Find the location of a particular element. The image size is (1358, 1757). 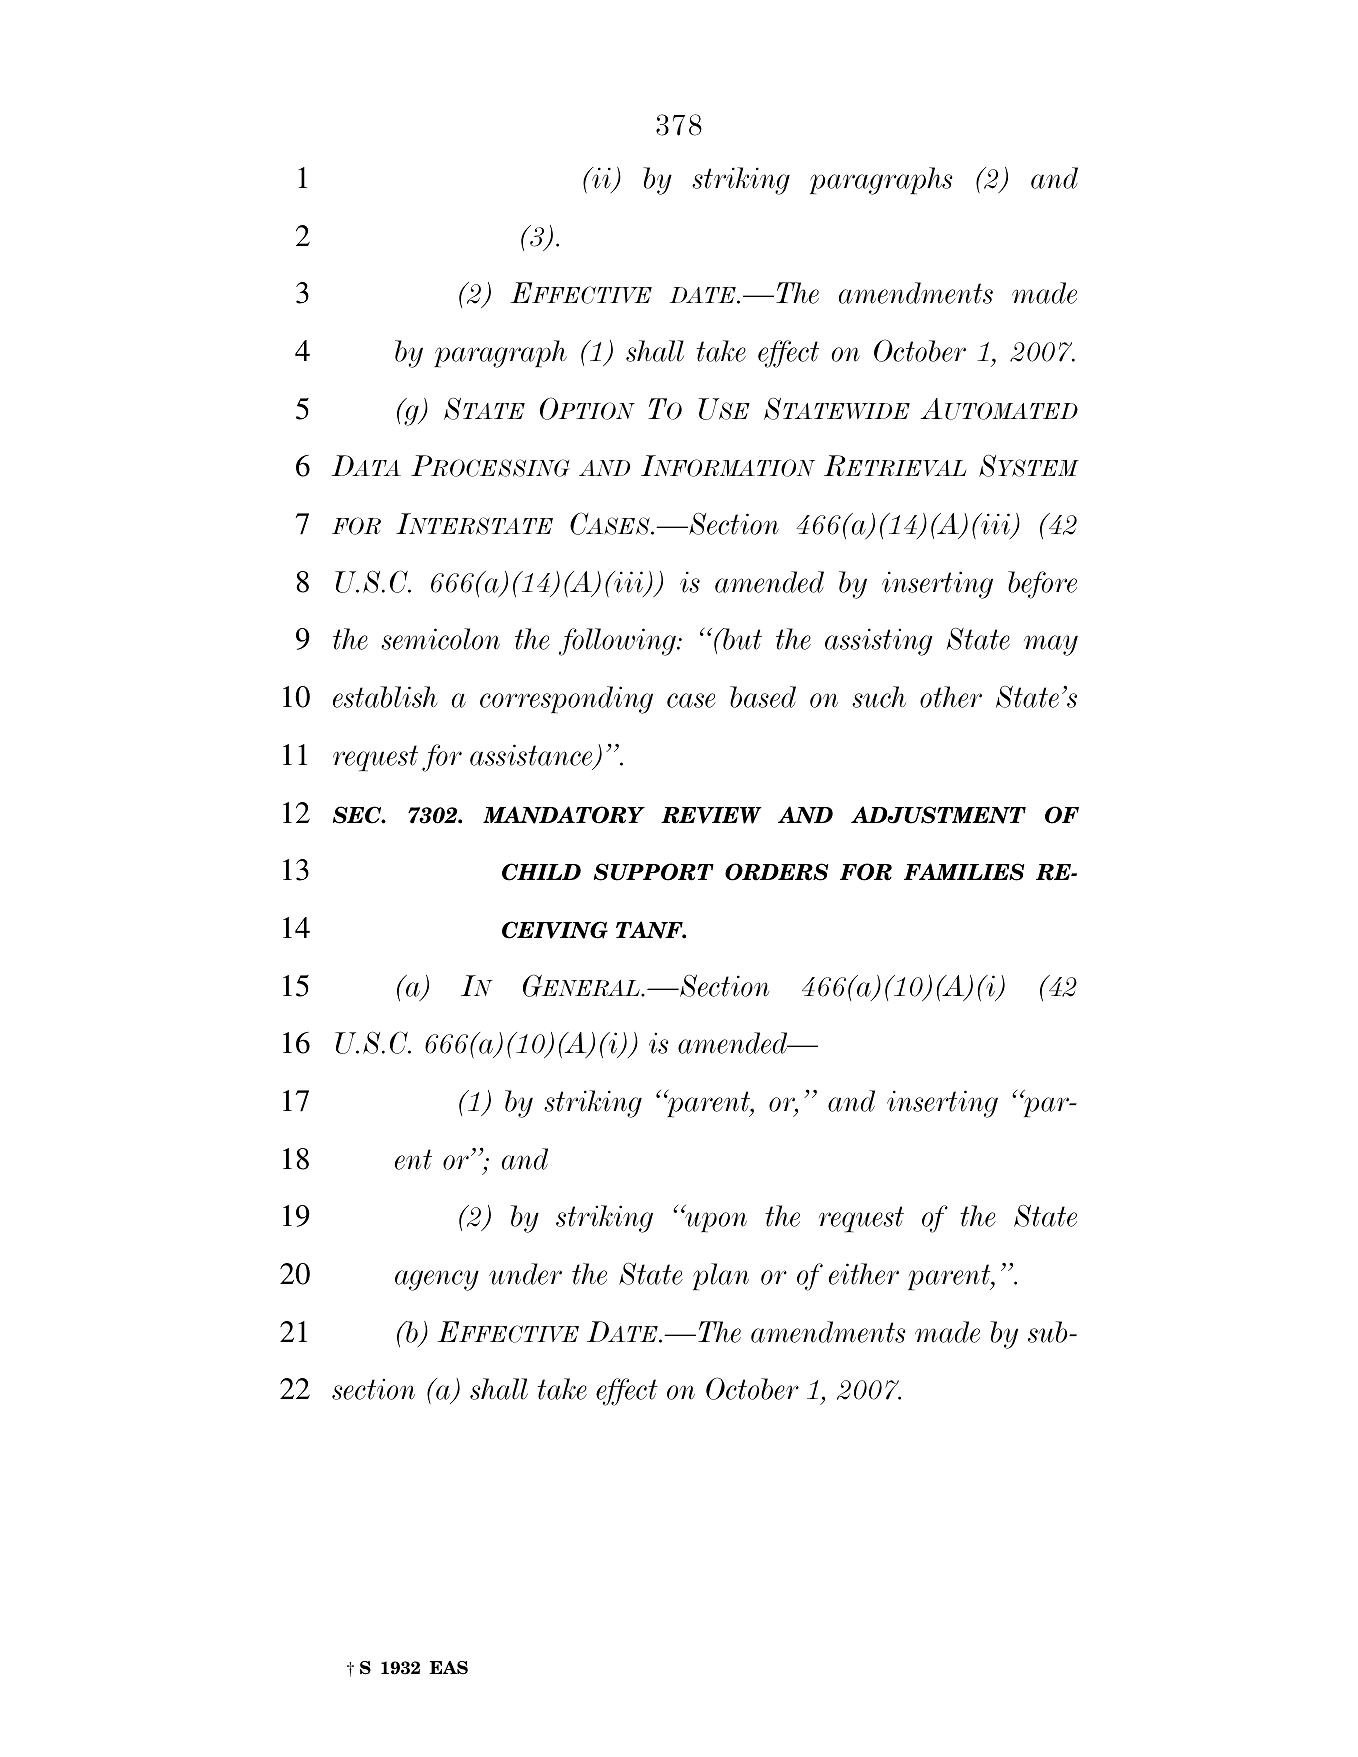

either is located at coordinates (864, 1274).
